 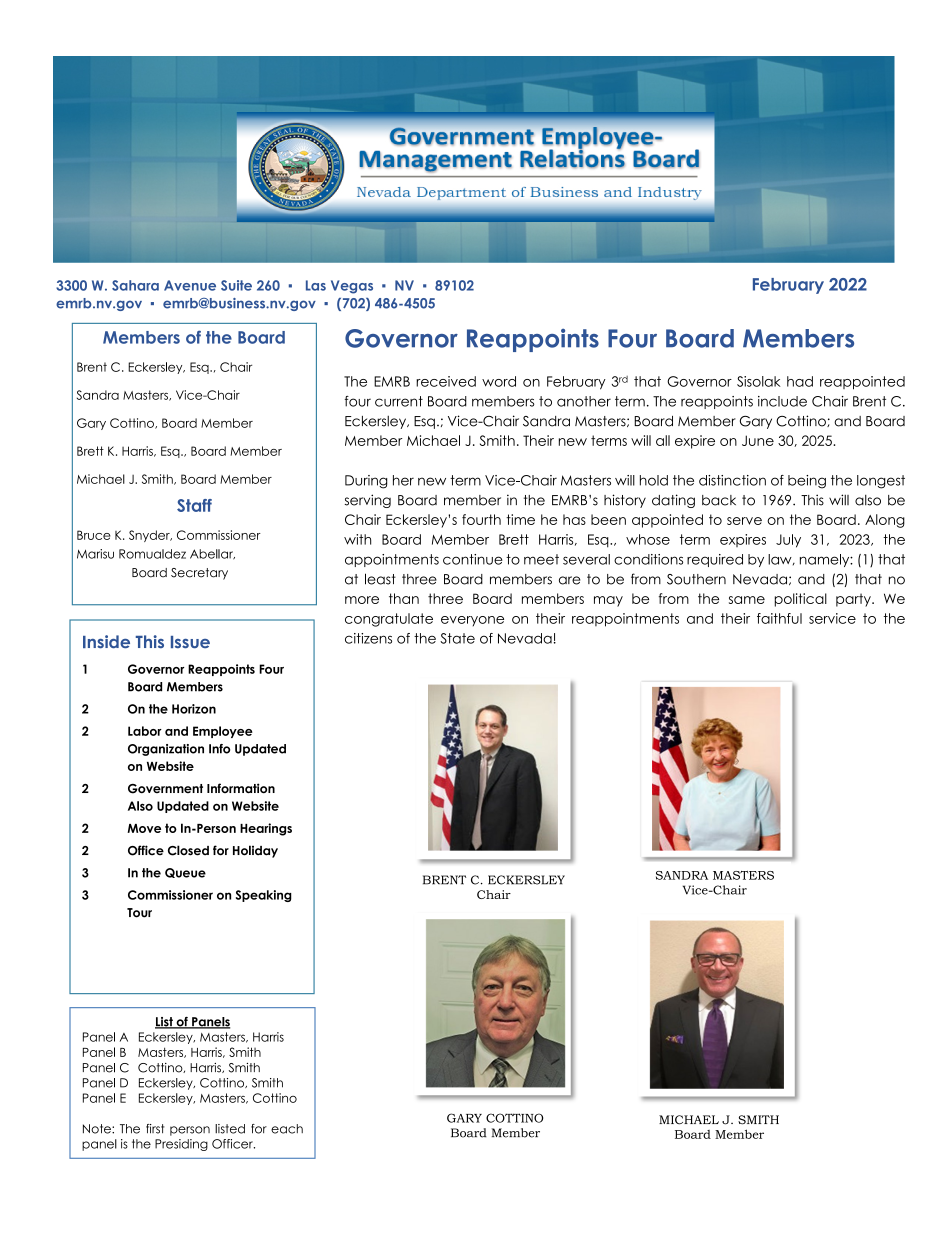 I want to click on Tour, so click(x=139, y=913).
